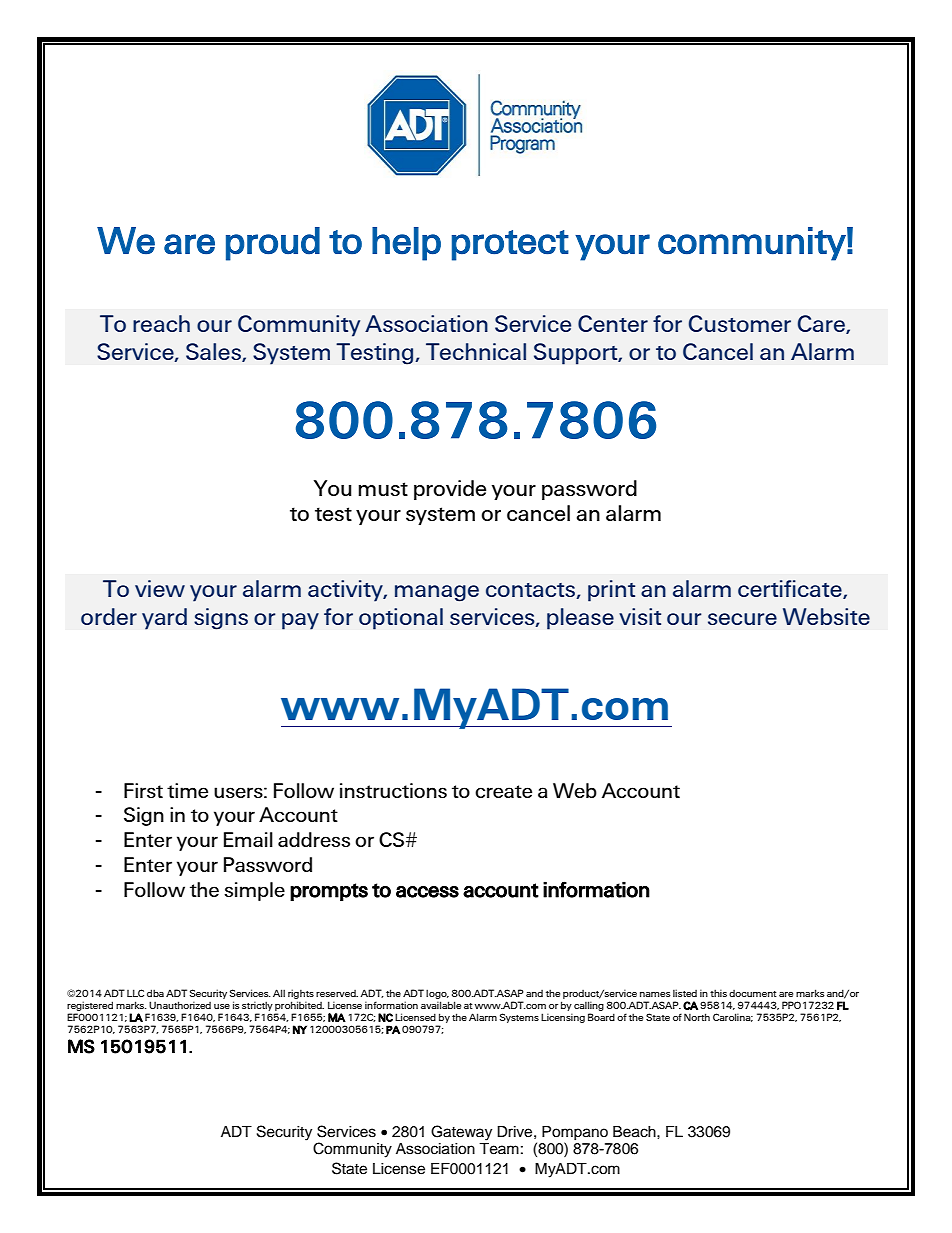  I want to click on yard, so click(164, 619).
